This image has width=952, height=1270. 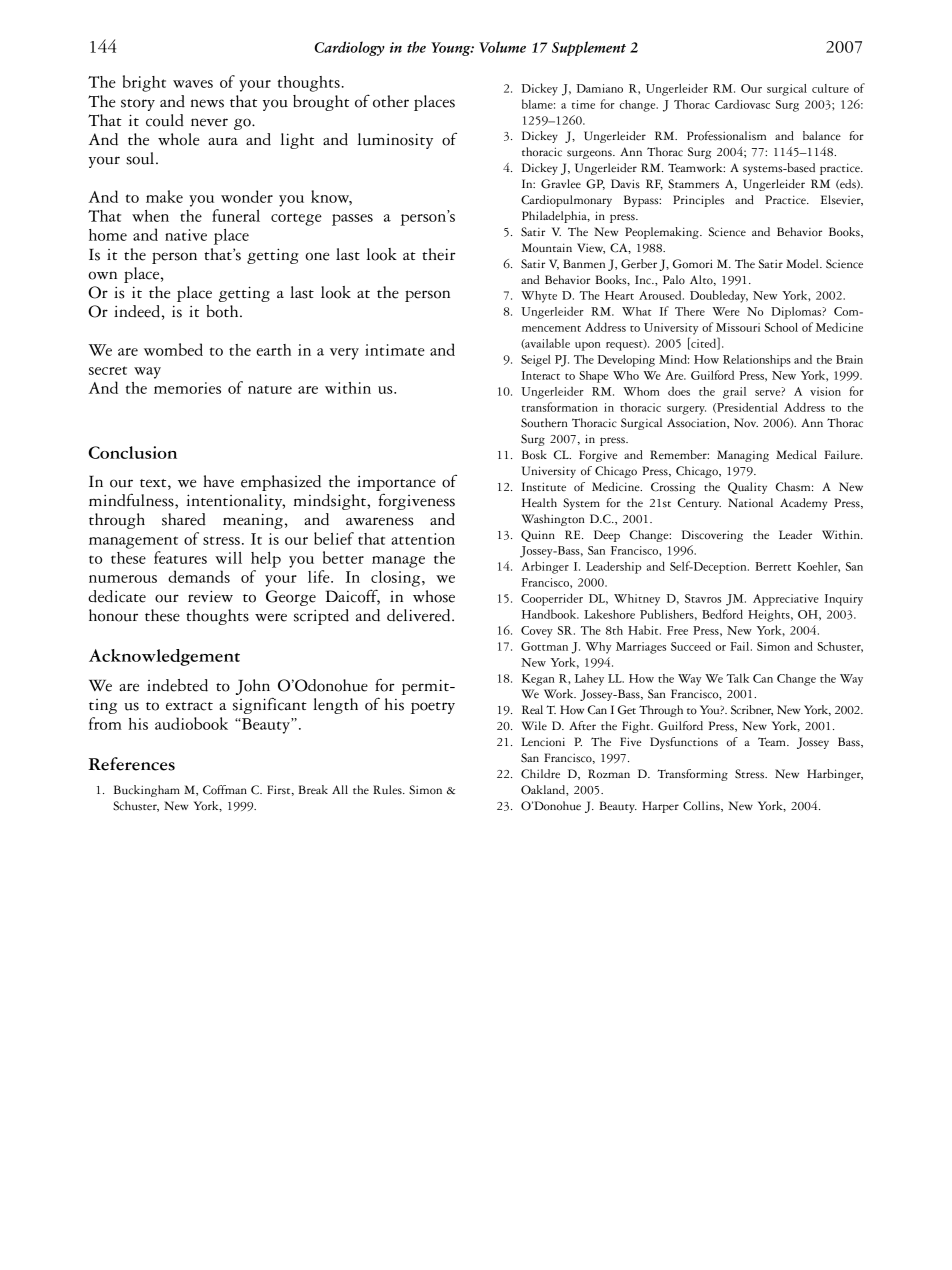 I want to click on Coffman, so click(x=225, y=790).
